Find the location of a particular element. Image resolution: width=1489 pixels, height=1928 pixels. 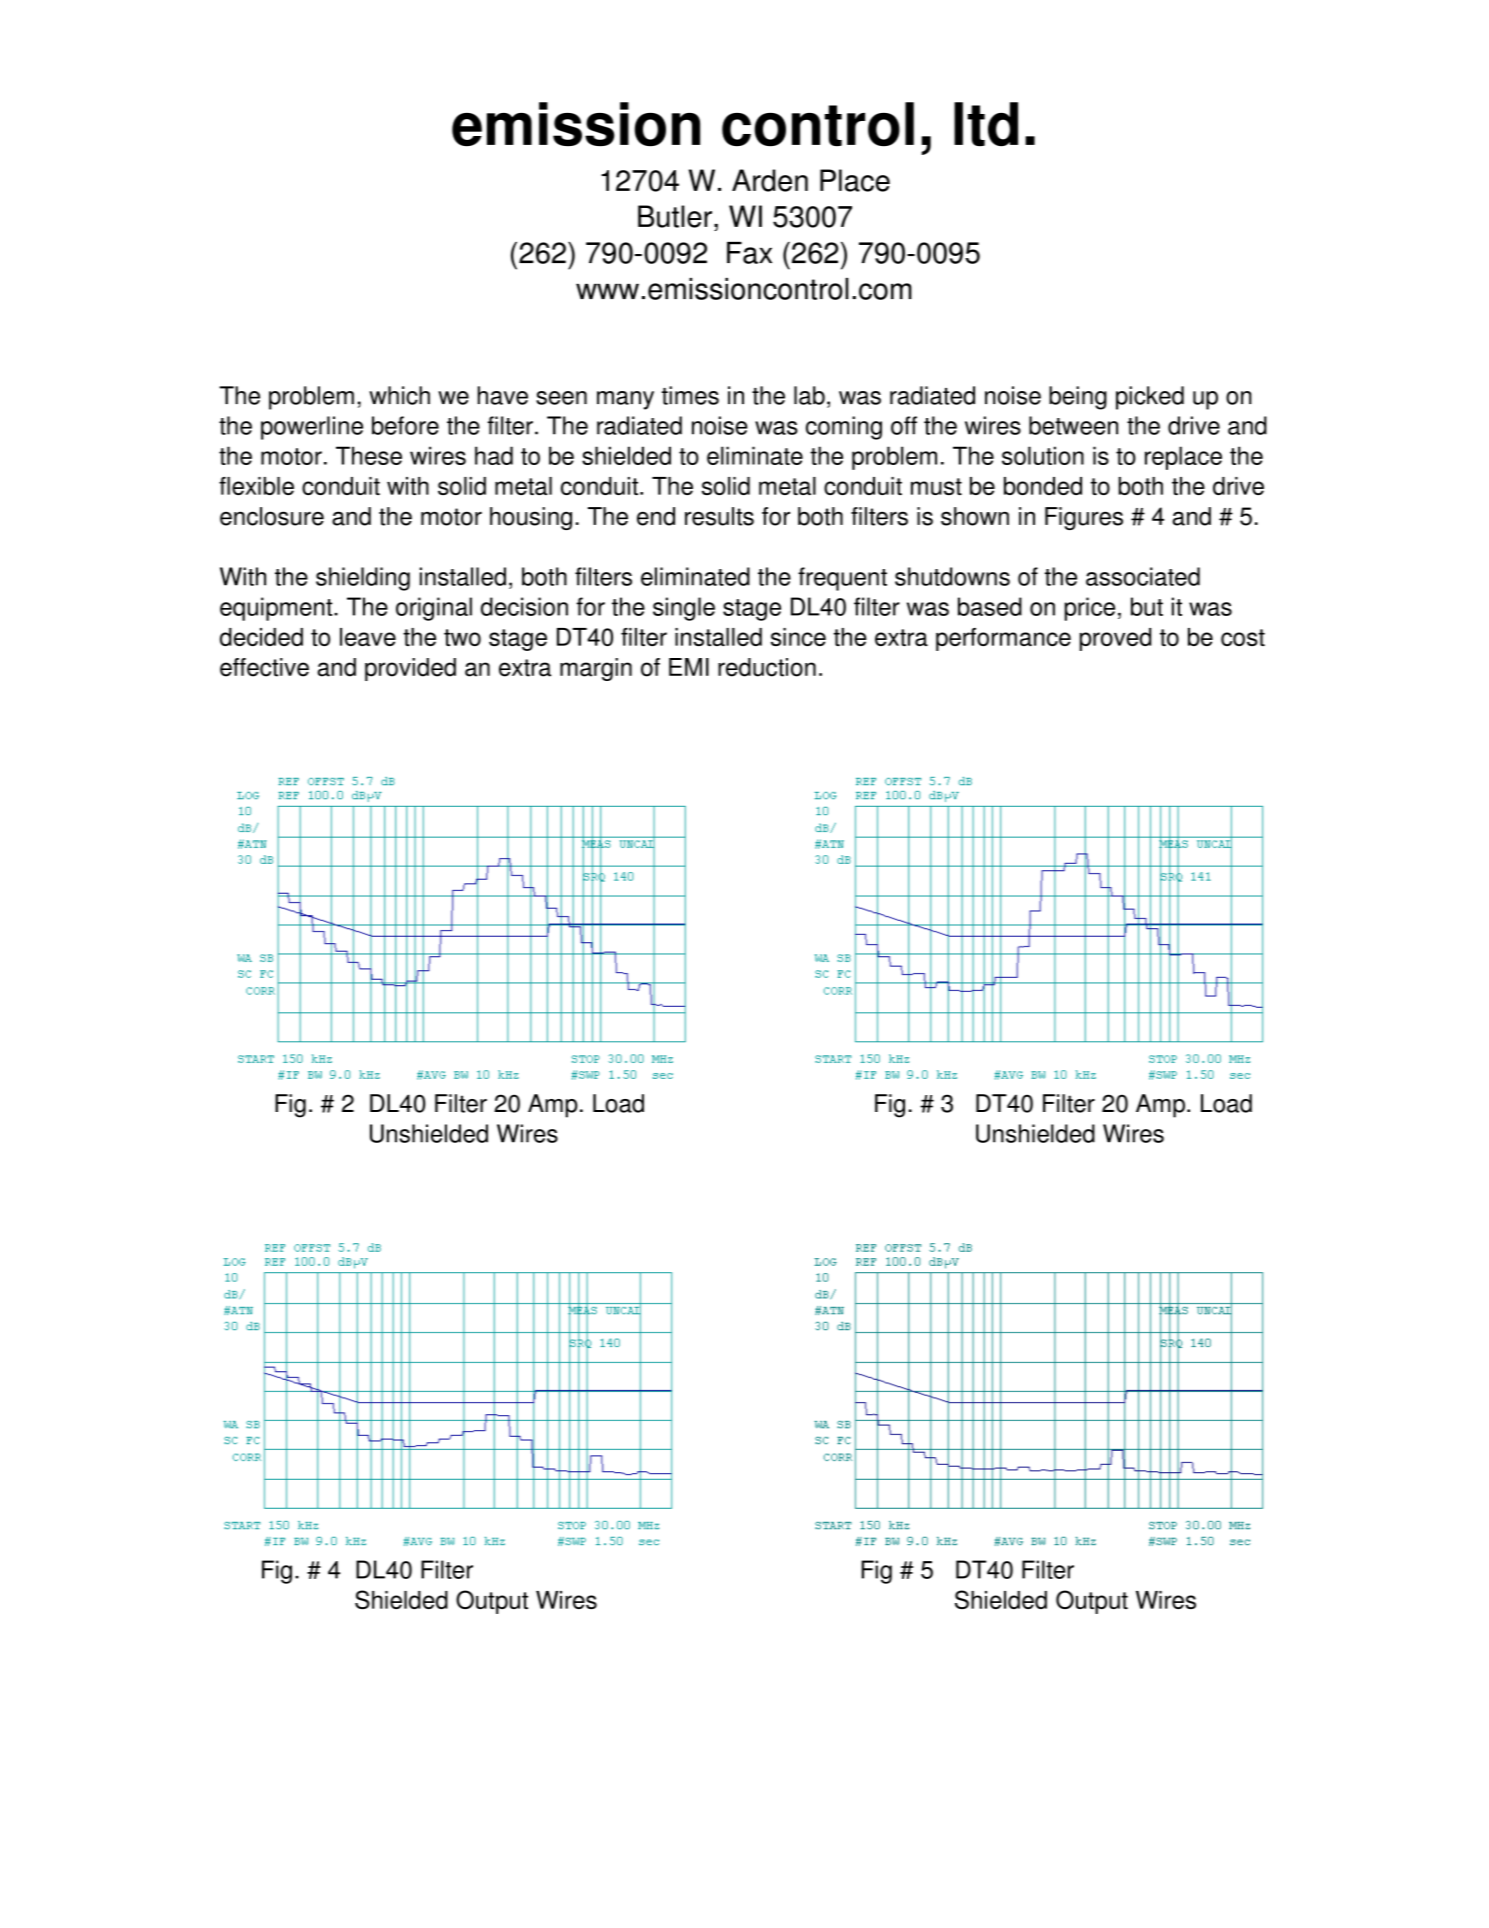

Butler is located at coordinates (675, 216).
